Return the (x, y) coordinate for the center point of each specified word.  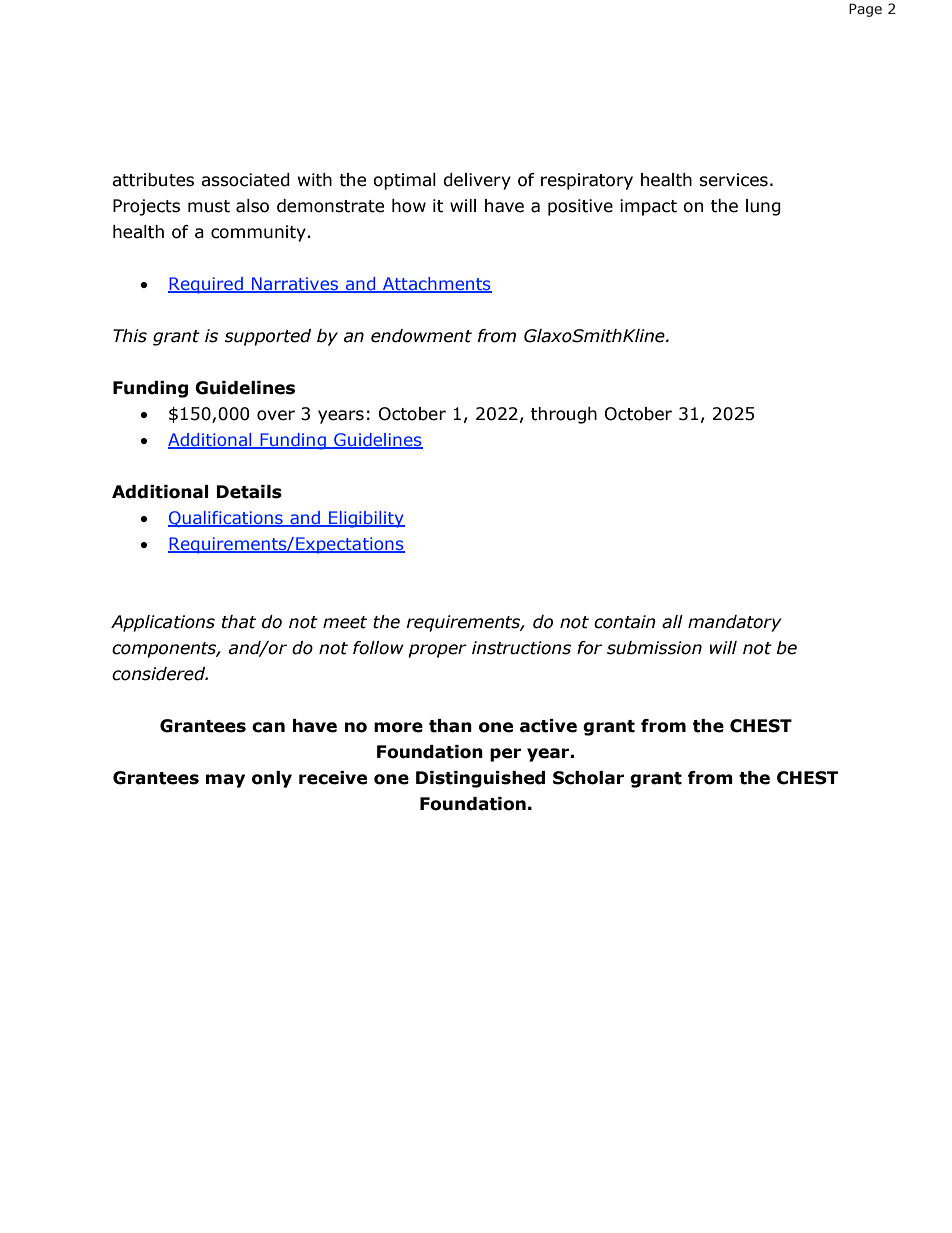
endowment (421, 336)
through (564, 415)
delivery (477, 181)
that (239, 622)
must (209, 206)
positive (580, 207)
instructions (521, 648)
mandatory (734, 623)
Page (865, 10)
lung (763, 207)
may (225, 781)
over (276, 415)
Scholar (588, 778)
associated (245, 180)
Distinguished (480, 779)
